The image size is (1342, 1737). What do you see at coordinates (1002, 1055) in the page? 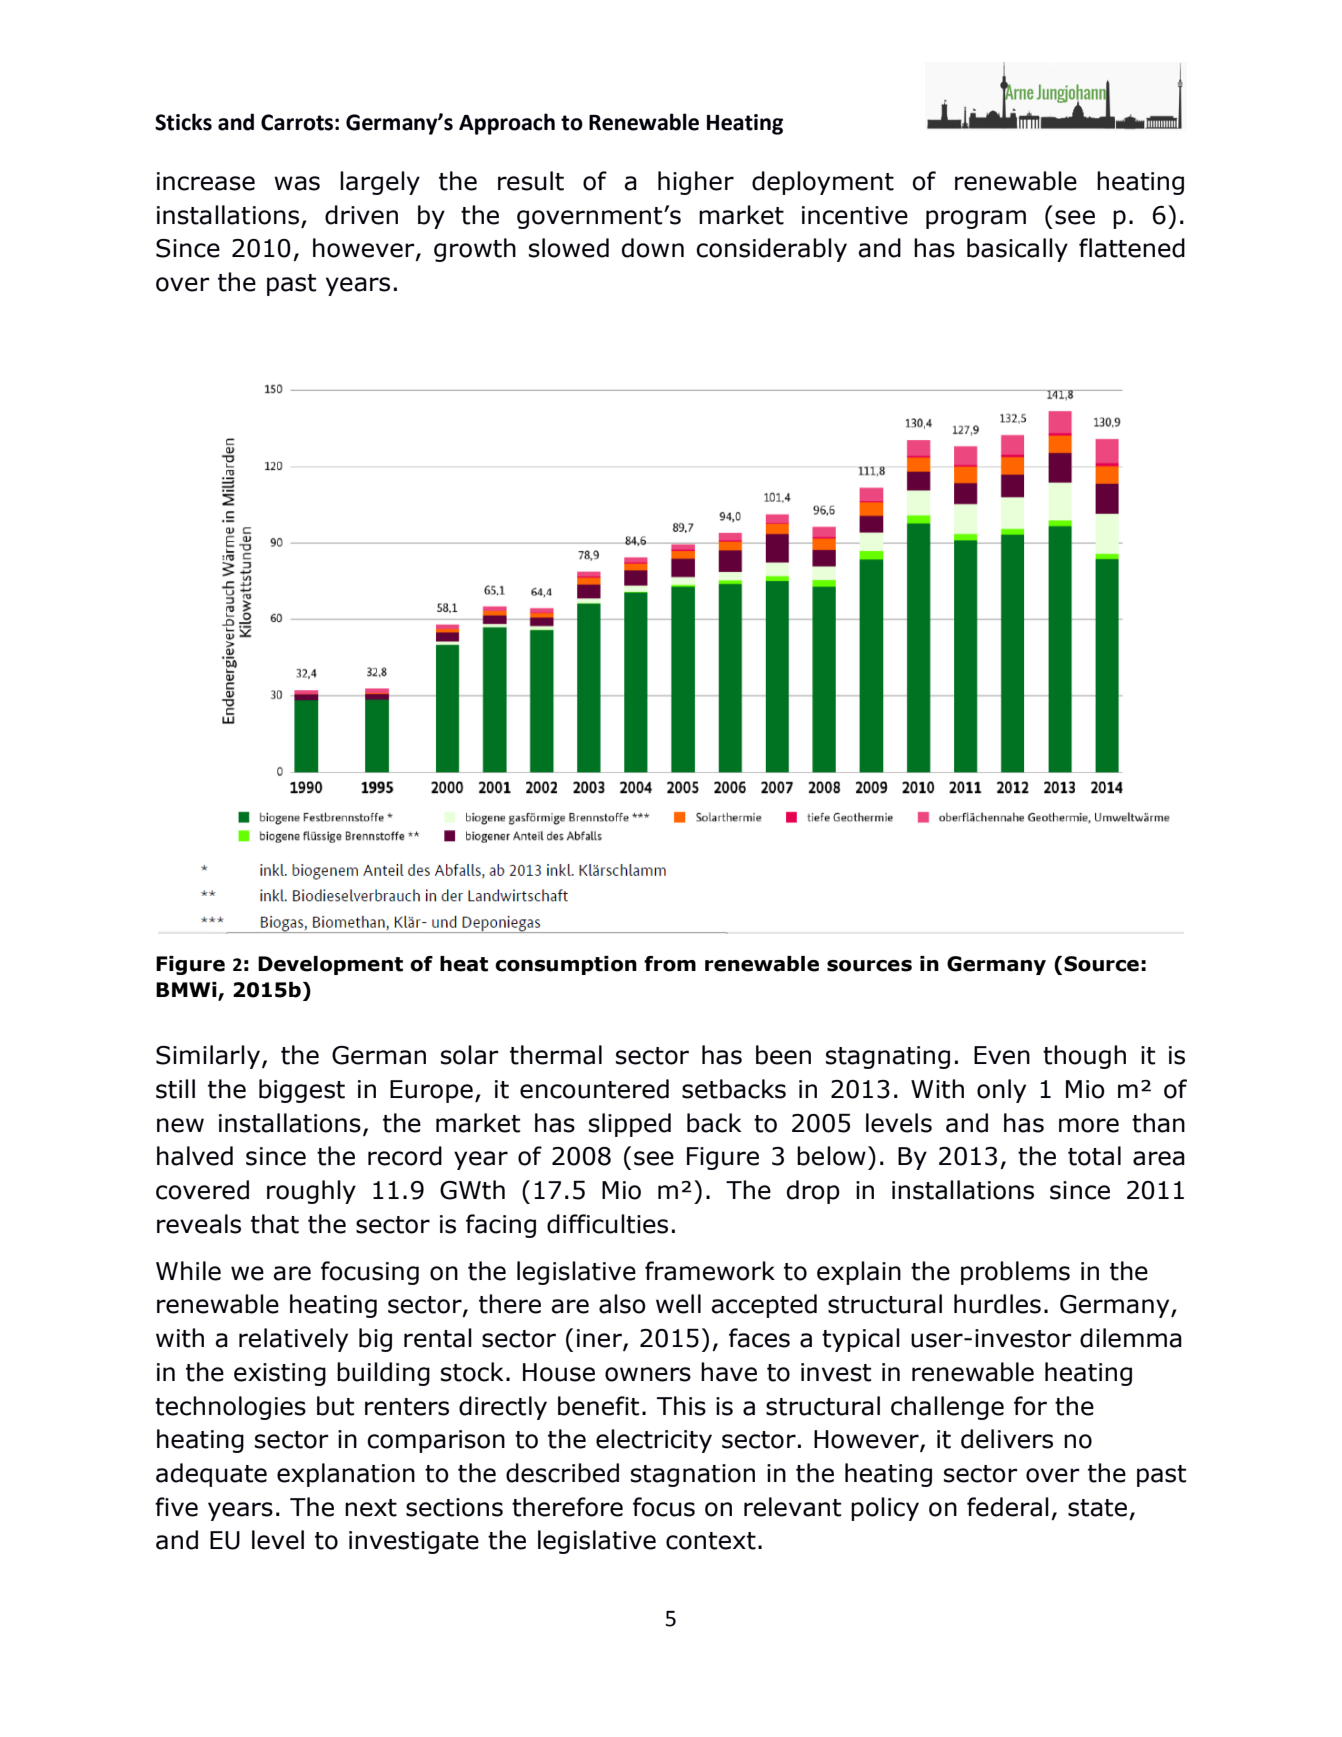
I see `Even` at bounding box center [1002, 1055].
